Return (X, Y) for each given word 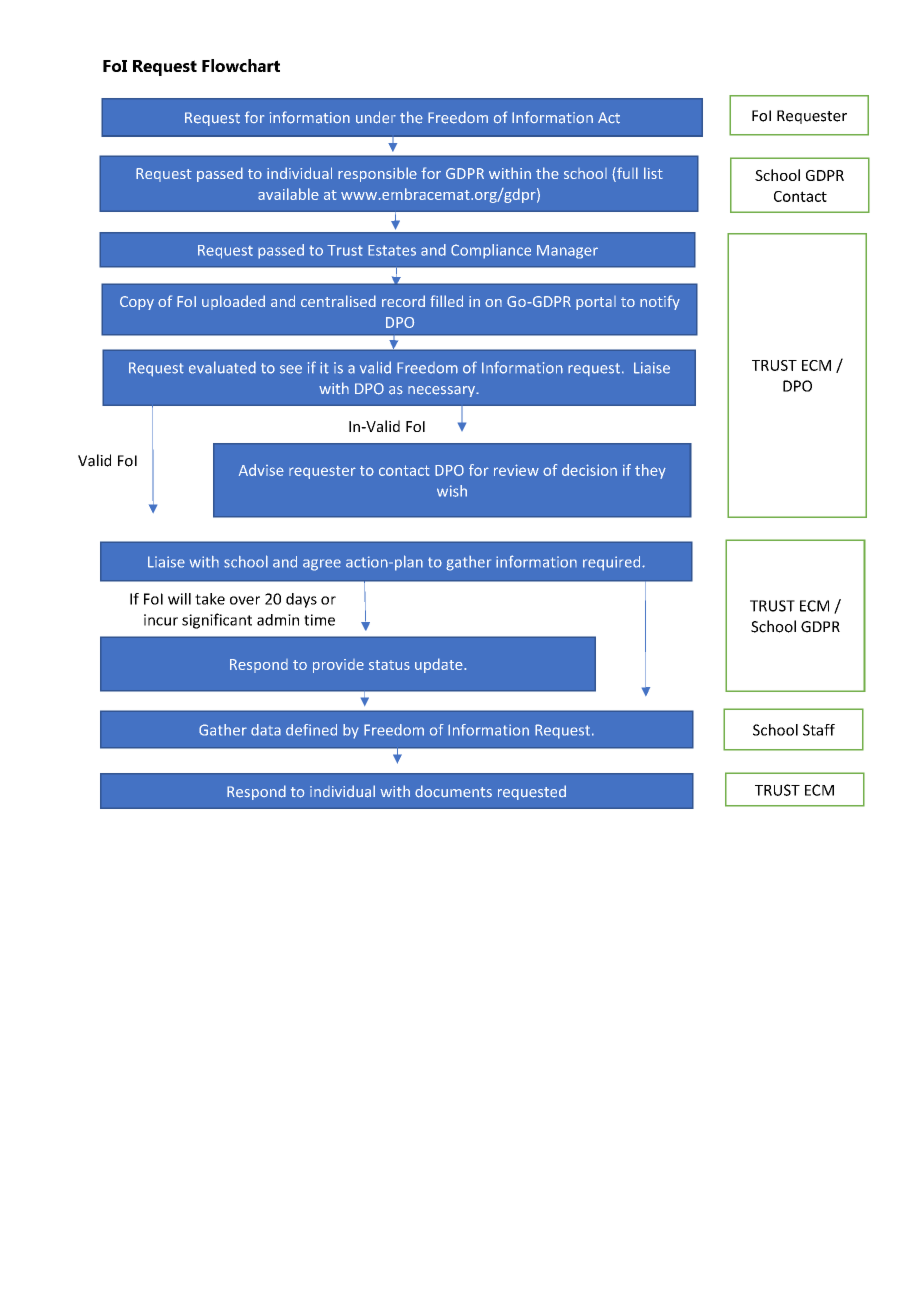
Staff (819, 730)
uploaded (233, 302)
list (653, 173)
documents (453, 791)
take (210, 599)
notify (660, 302)
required (613, 563)
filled (446, 301)
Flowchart (241, 65)
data (266, 730)
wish (452, 491)
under (376, 117)
